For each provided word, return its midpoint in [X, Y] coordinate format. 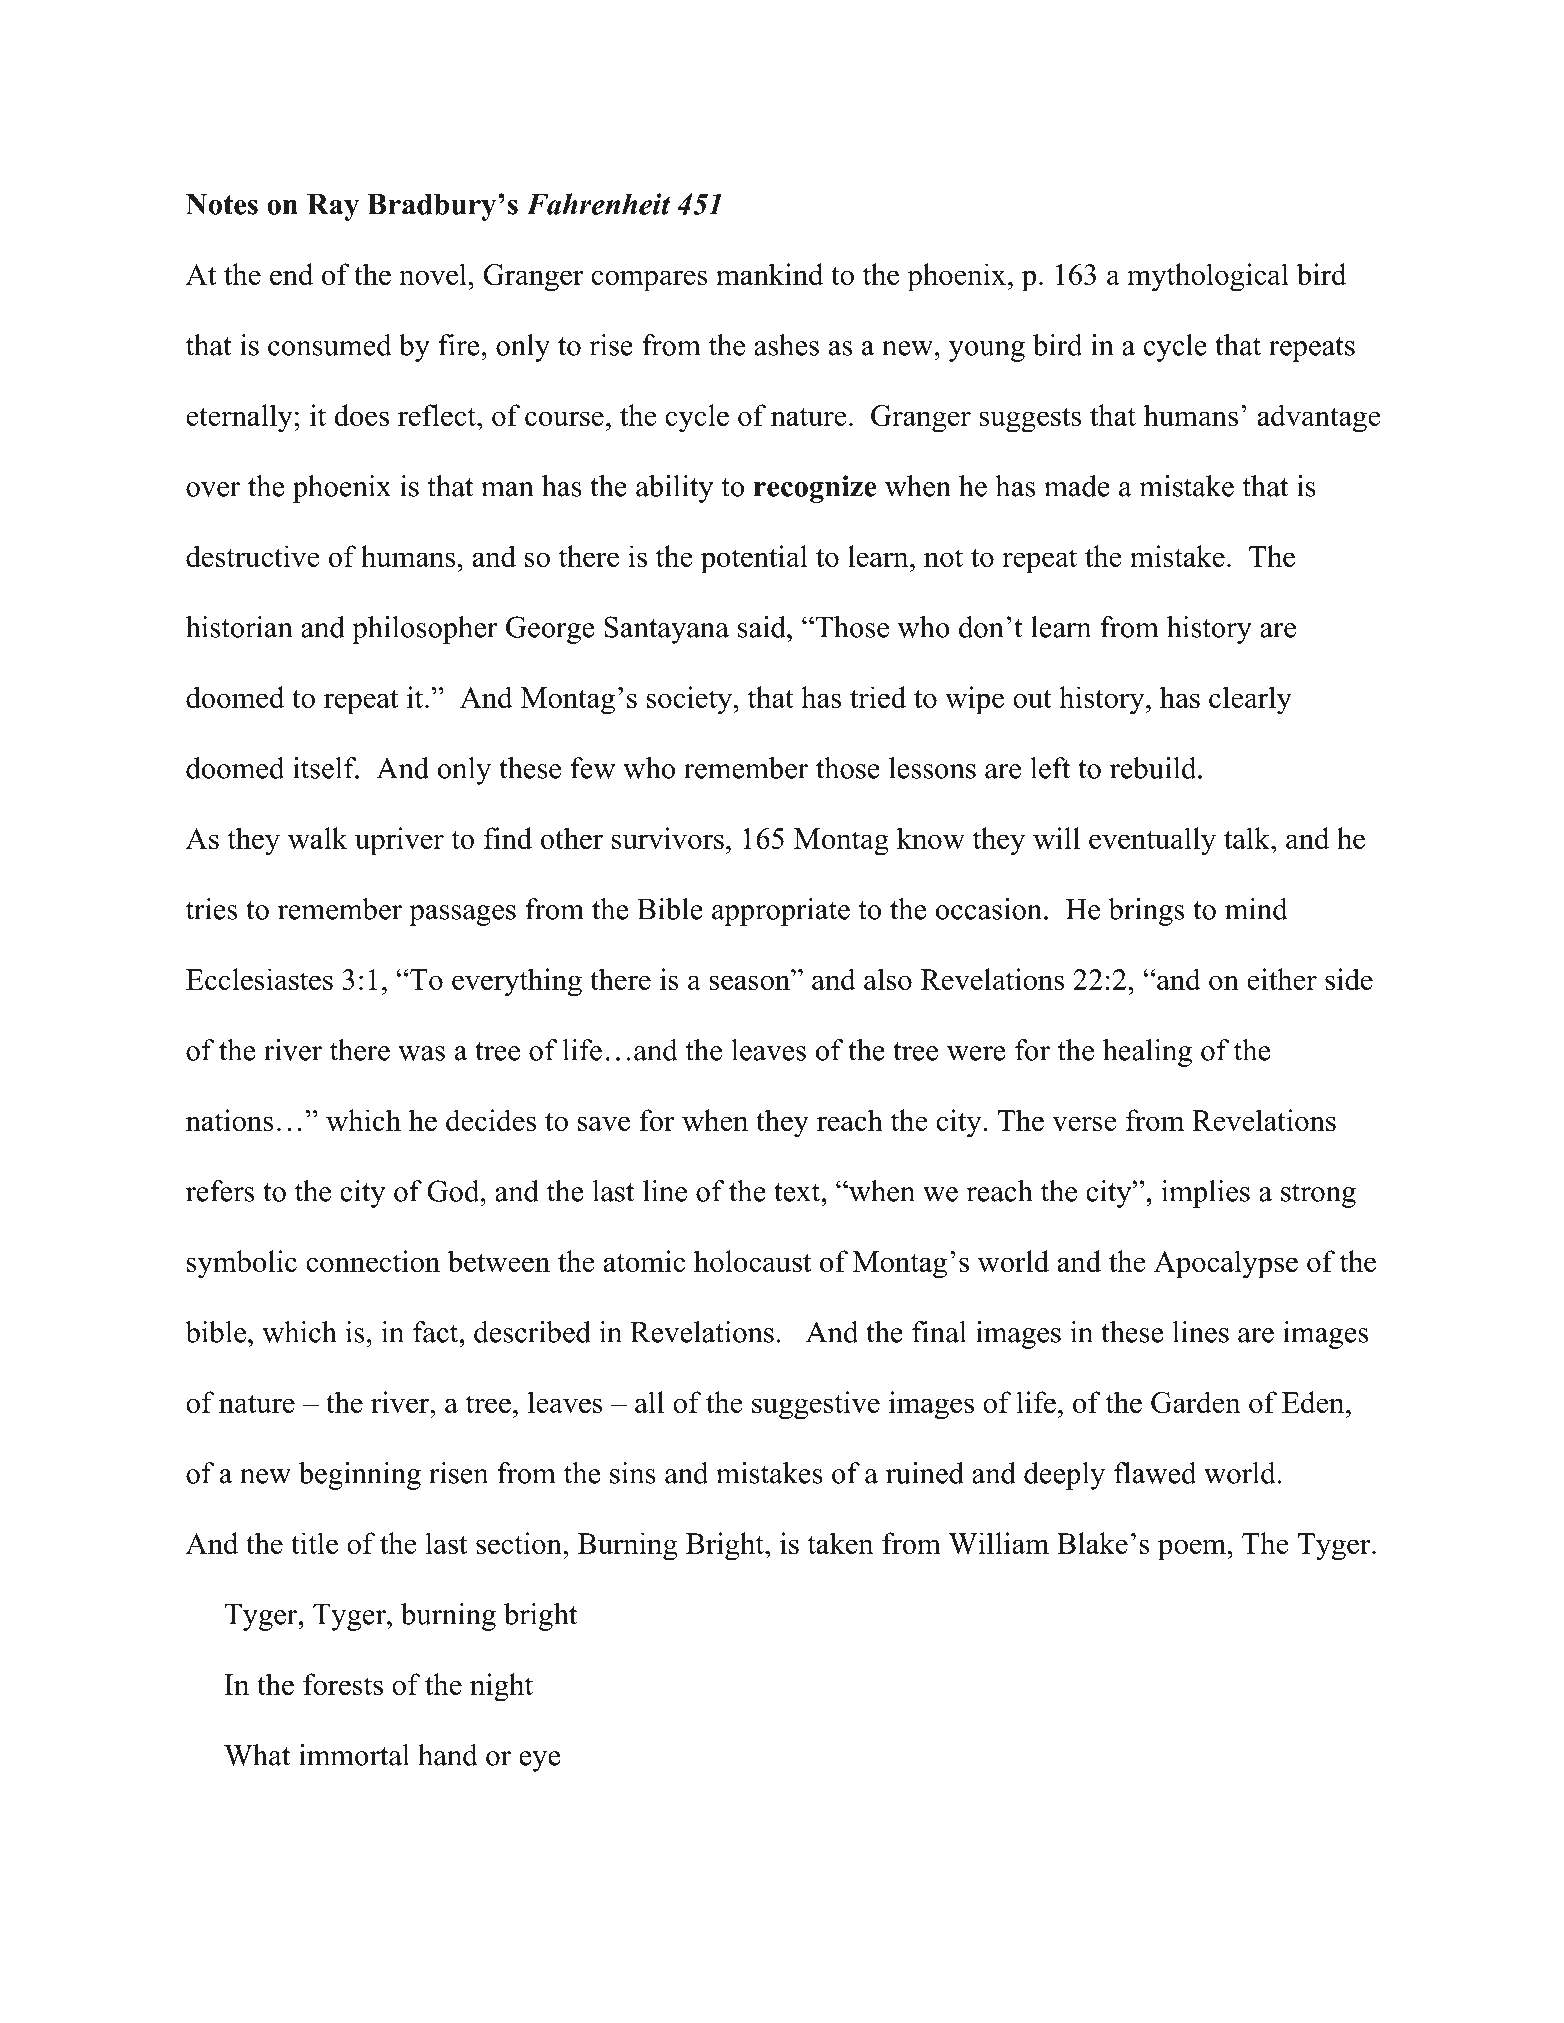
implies [1206, 1194]
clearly [1250, 700]
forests [343, 1684]
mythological [1208, 277]
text [798, 1192]
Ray [333, 207]
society [691, 700]
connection [373, 1261]
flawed [1155, 1473]
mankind [770, 274]
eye [539, 1761]
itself [326, 768]
